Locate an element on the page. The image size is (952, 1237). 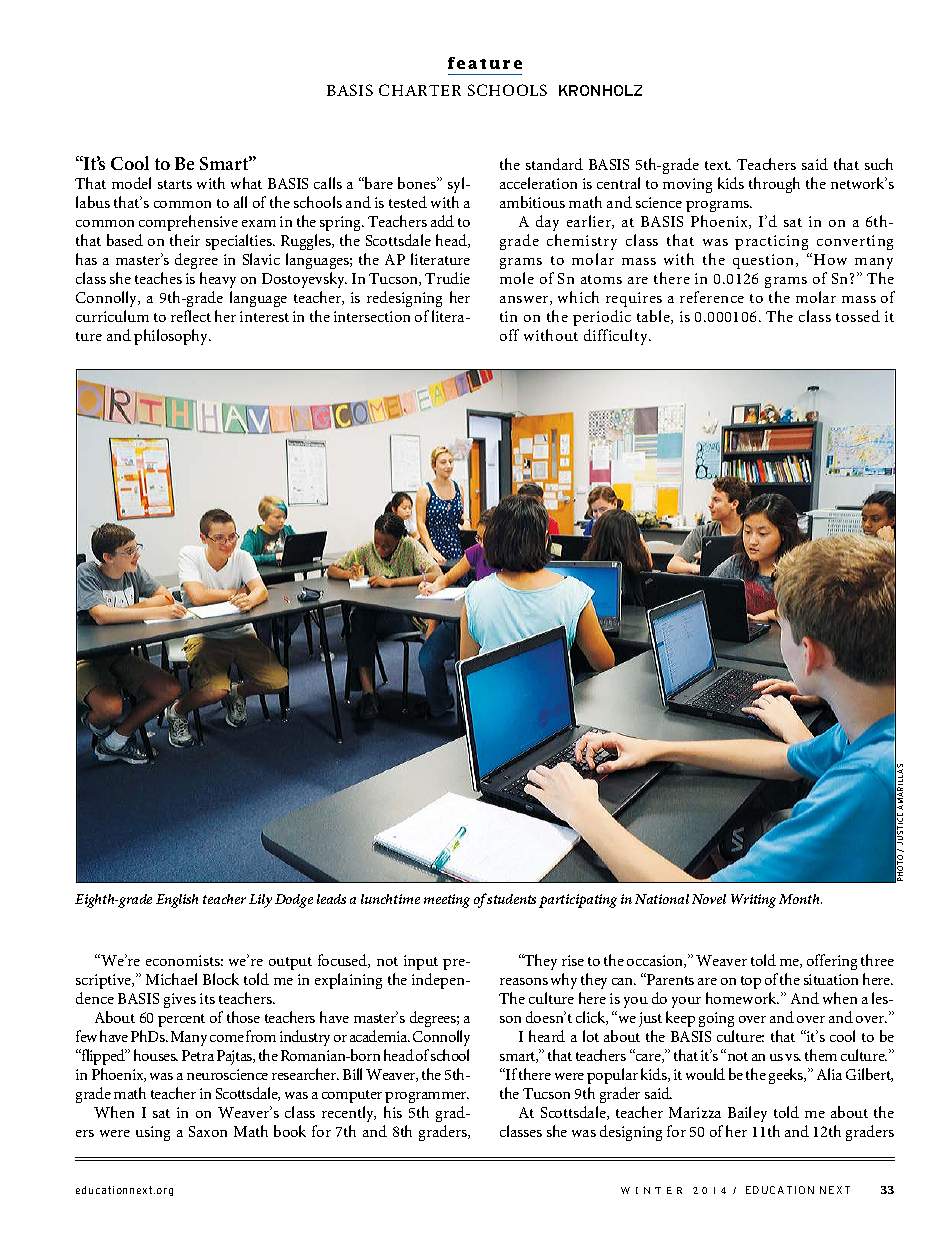
text is located at coordinates (718, 165).
